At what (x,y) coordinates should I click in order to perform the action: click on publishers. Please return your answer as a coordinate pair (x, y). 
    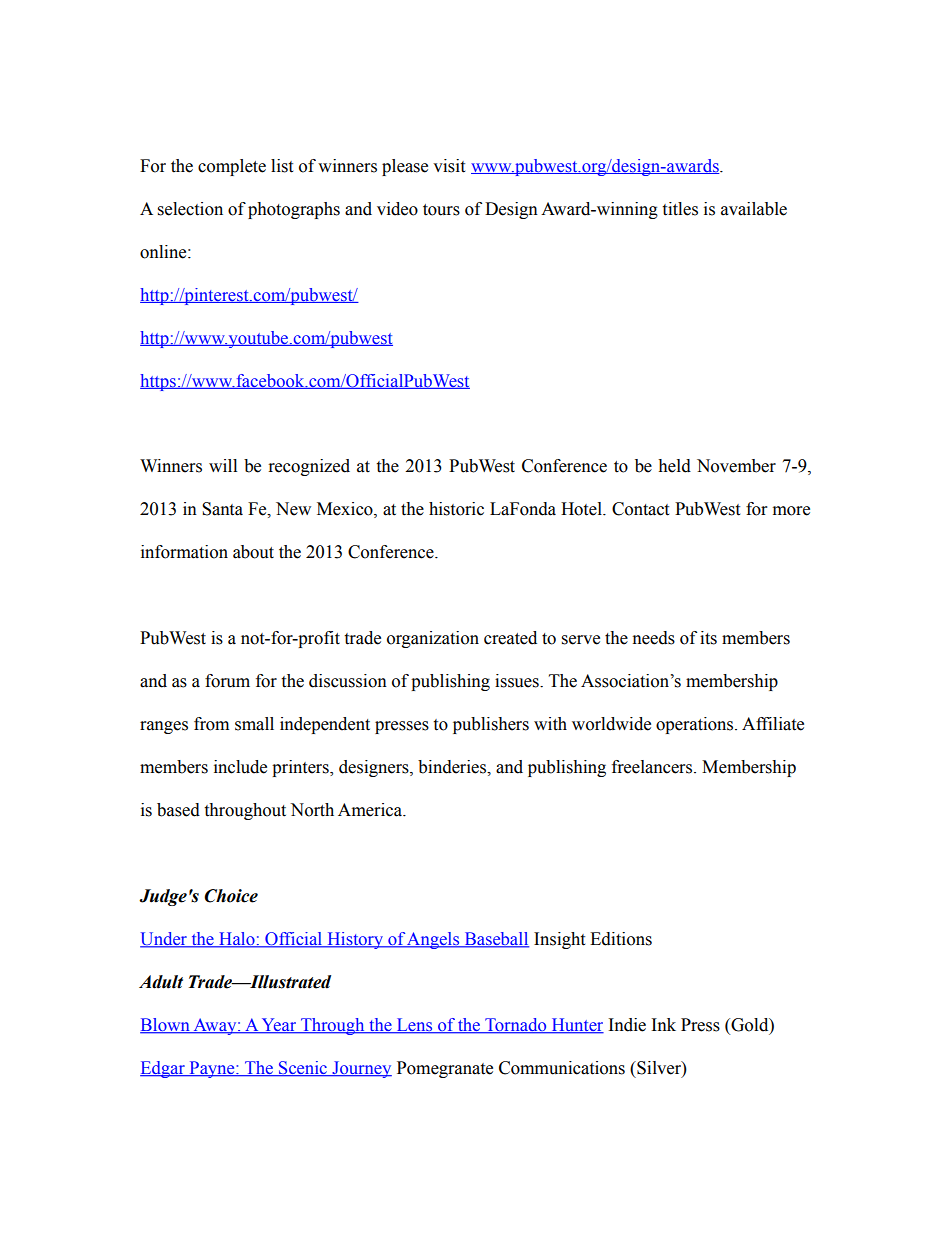
    Looking at the image, I should click on (491, 725).
